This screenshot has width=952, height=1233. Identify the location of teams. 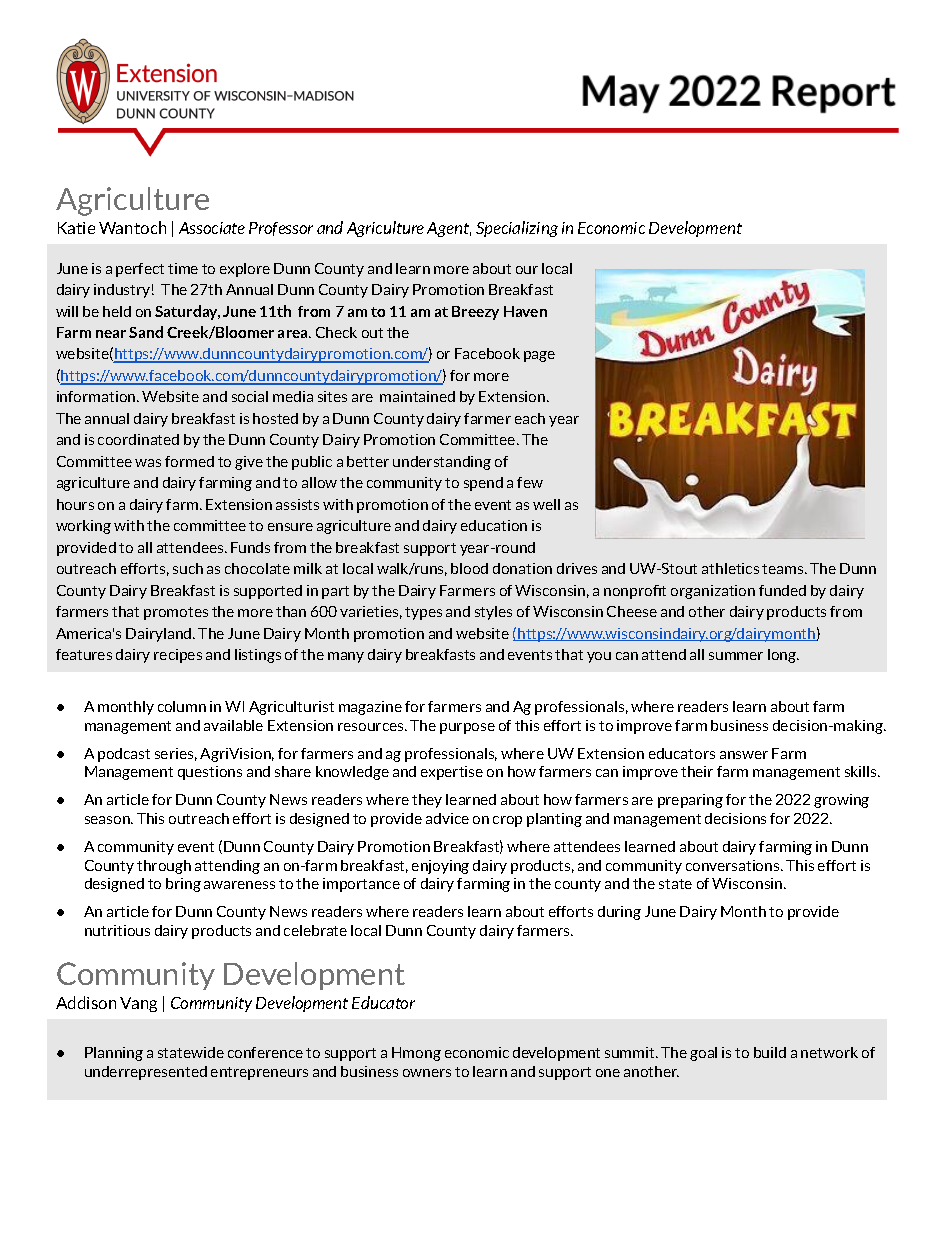
(784, 569).
